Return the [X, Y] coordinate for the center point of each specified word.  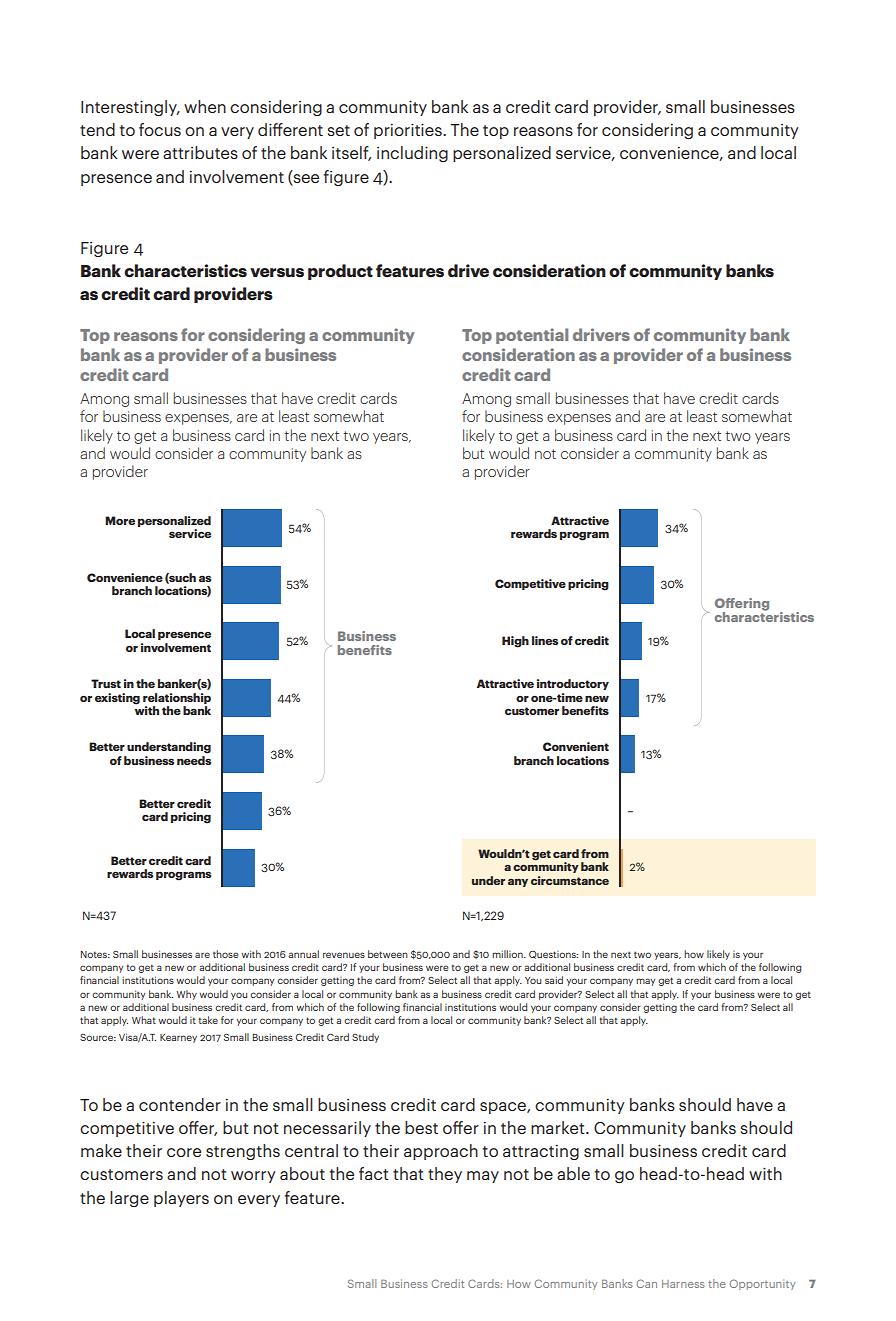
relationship [177, 698]
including [412, 154]
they [445, 1175]
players [181, 1199]
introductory [573, 684]
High [515, 642]
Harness [683, 1284]
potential [532, 336]
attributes [200, 152]
